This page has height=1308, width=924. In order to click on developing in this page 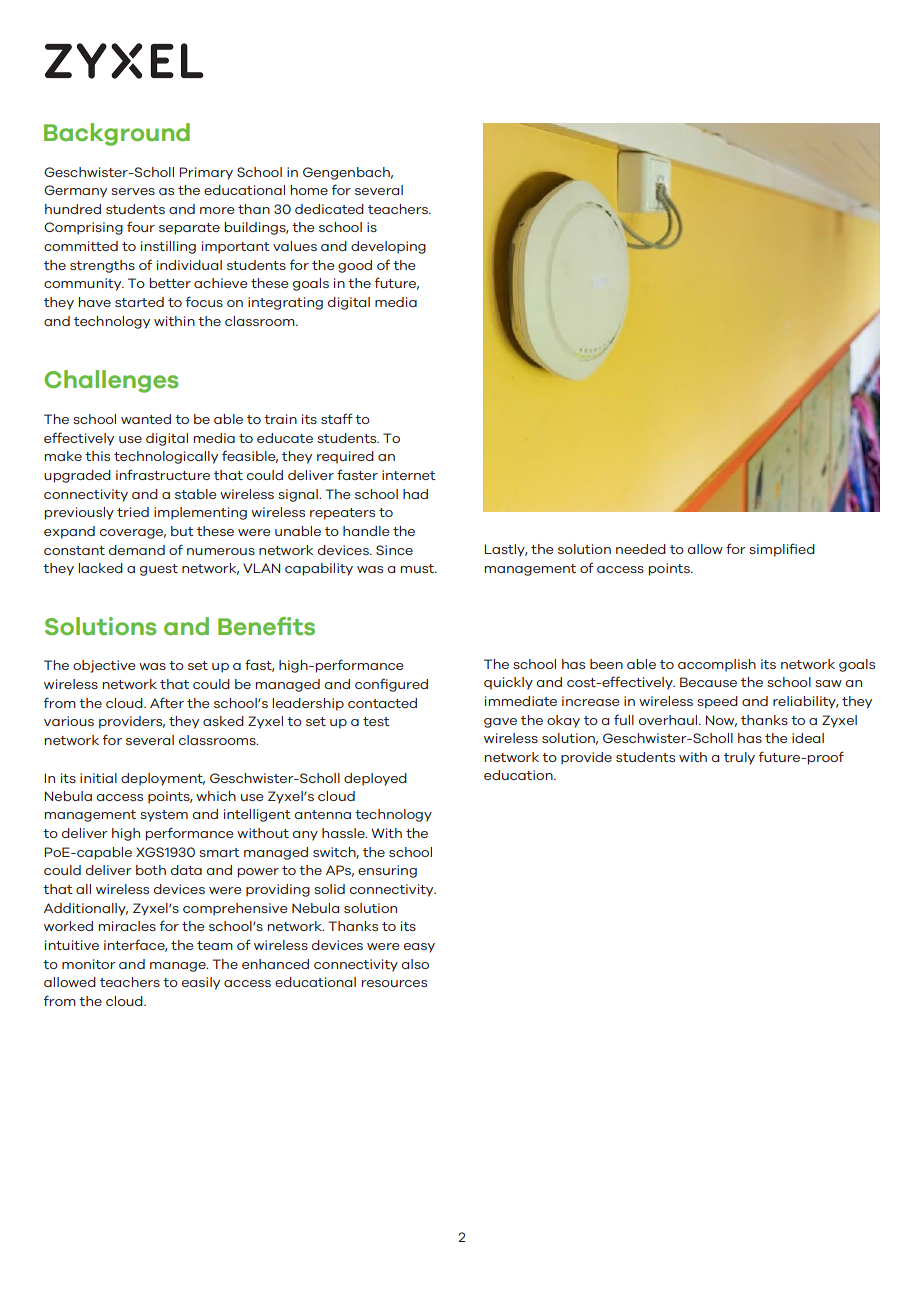, I will do `click(388, 247)`.
